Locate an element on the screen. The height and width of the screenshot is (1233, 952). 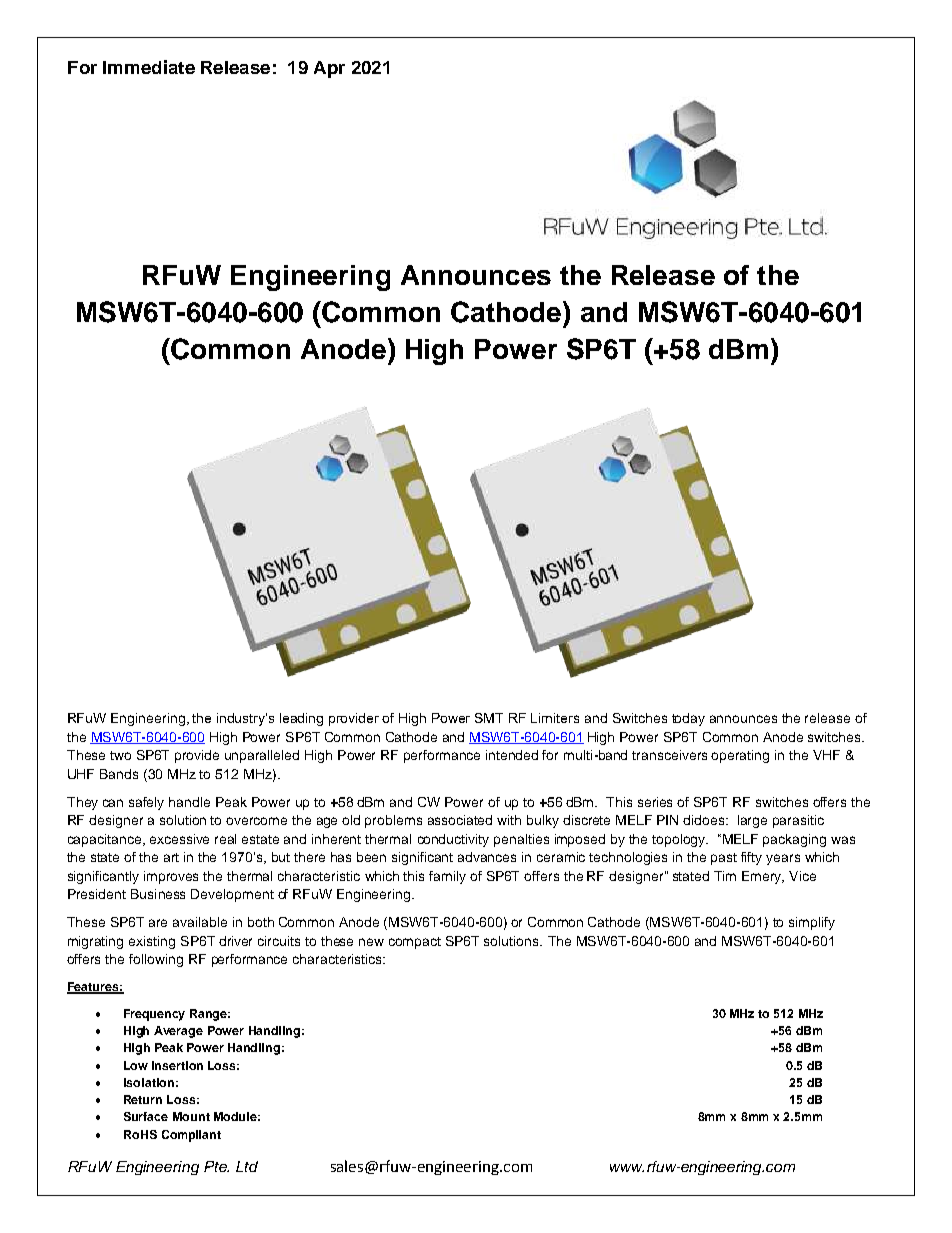
SMT is located at coordinates (489, 718).
